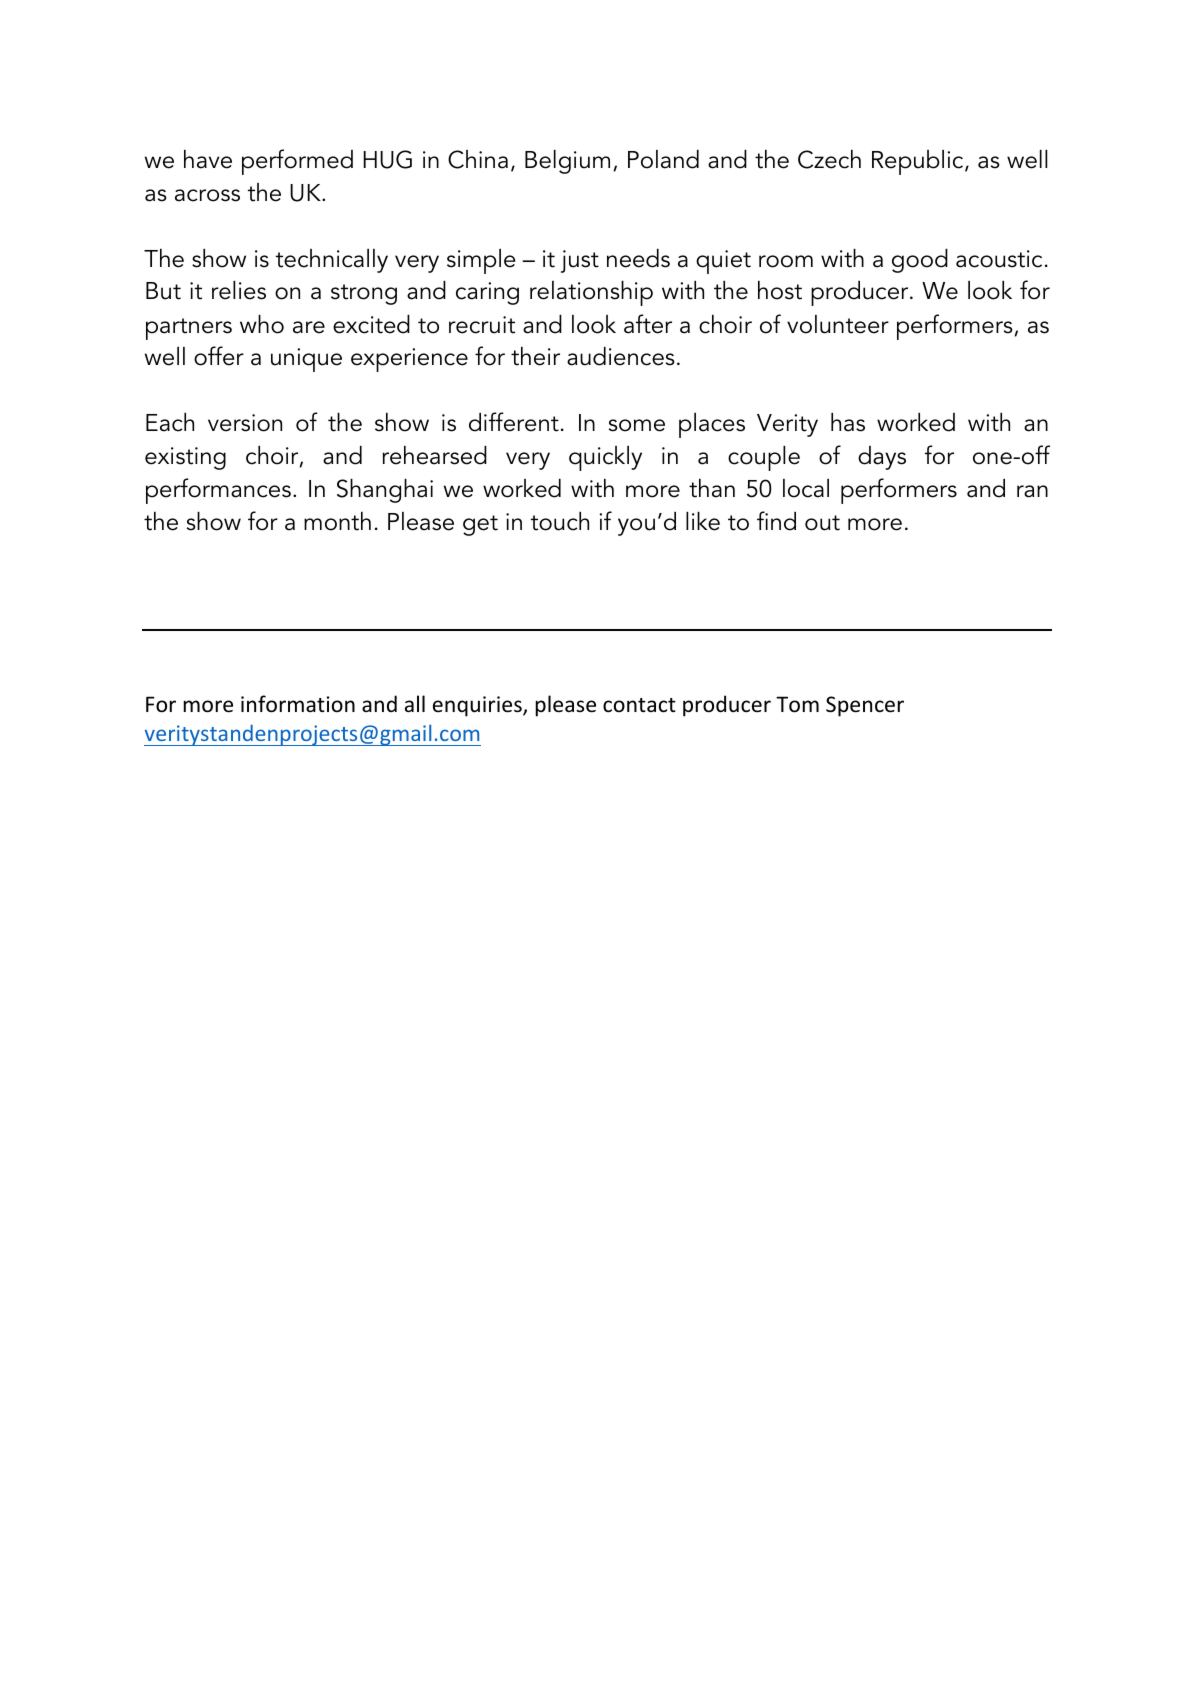  I want to click on out, so click(822, 523).
